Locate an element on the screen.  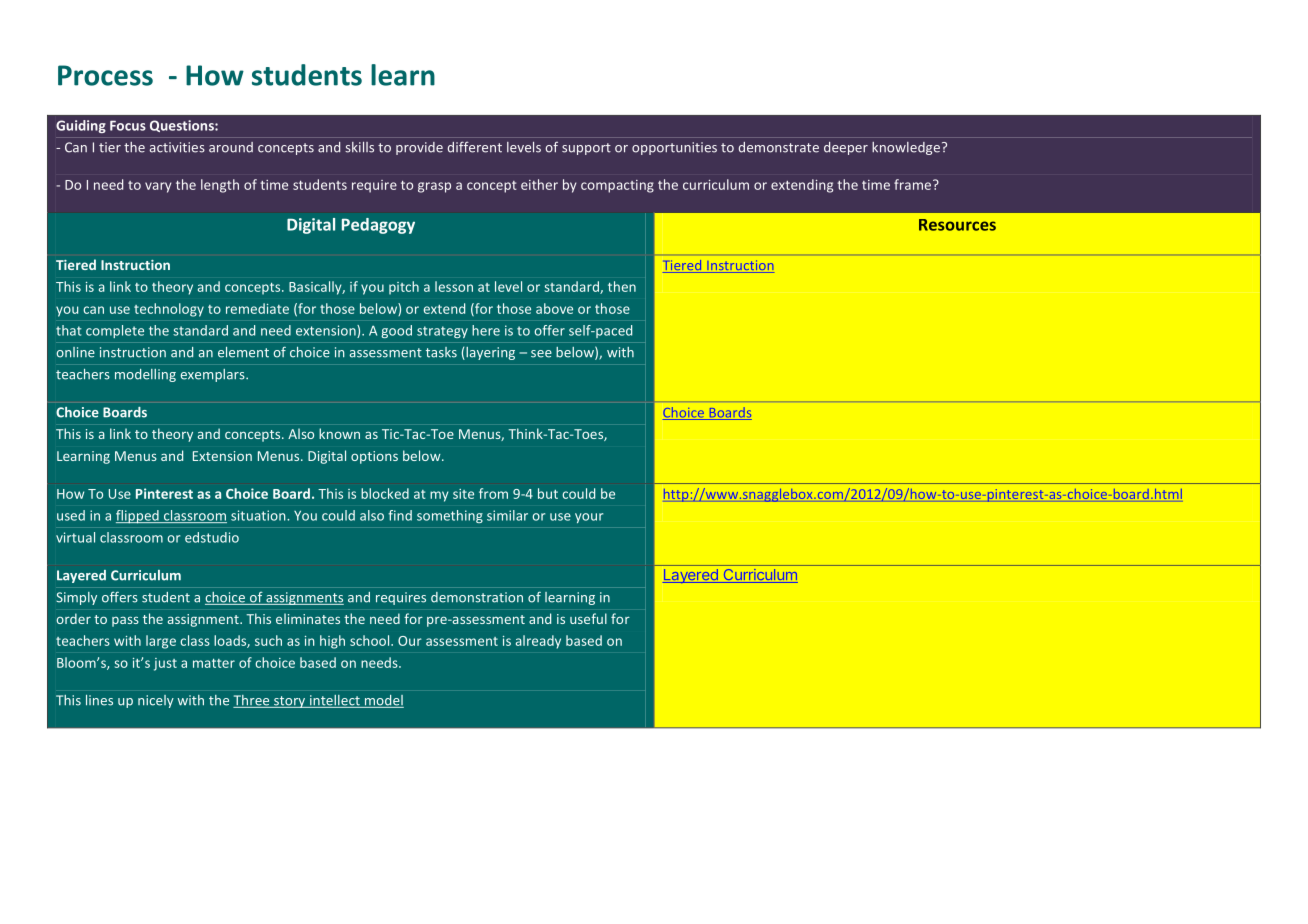
lesson is located at coordinates (454, 286).
